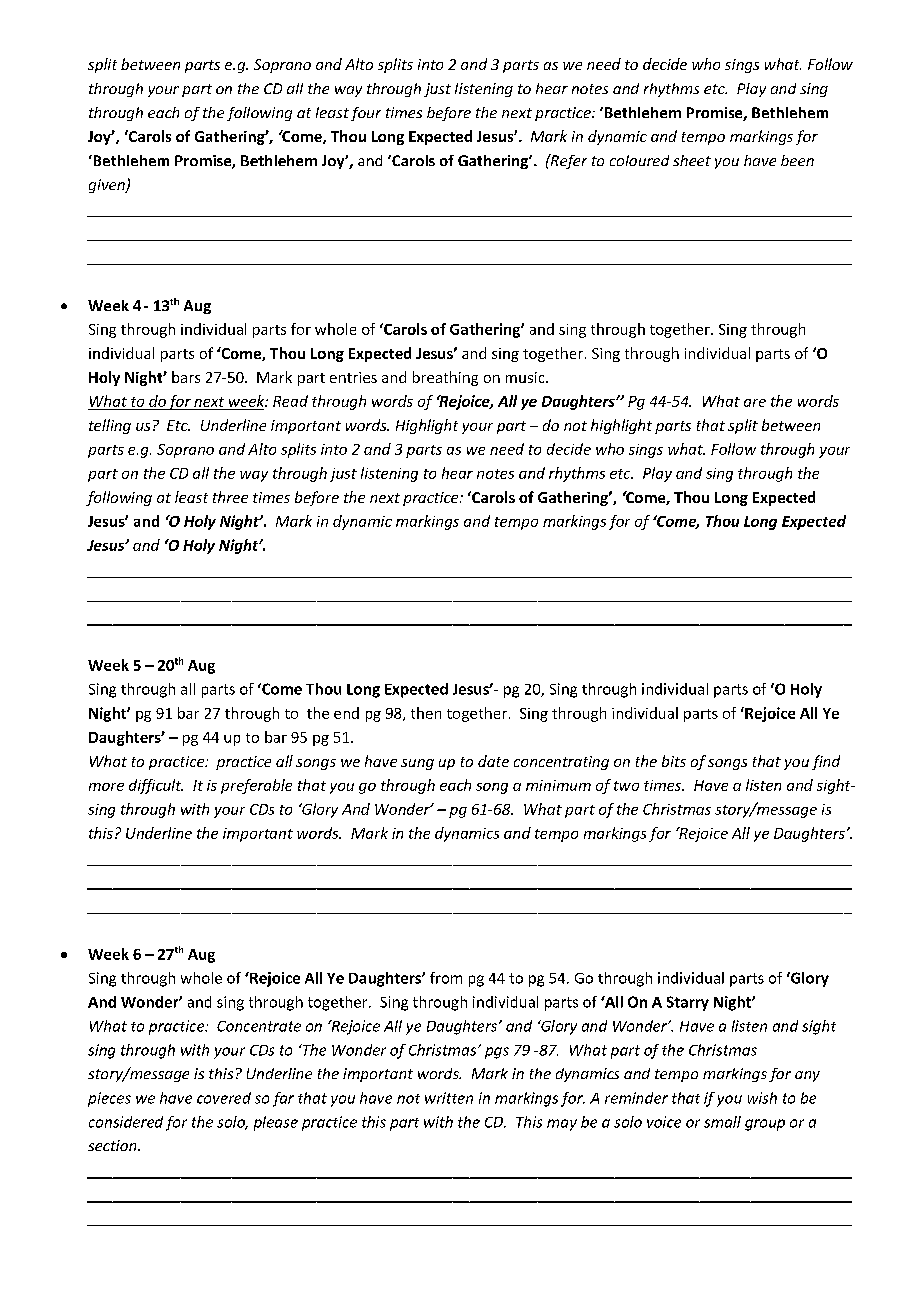 The image size is (924, 1308). Describe the element at coordinates (449, 1098) in the screenshot. I see `written` at that location.
